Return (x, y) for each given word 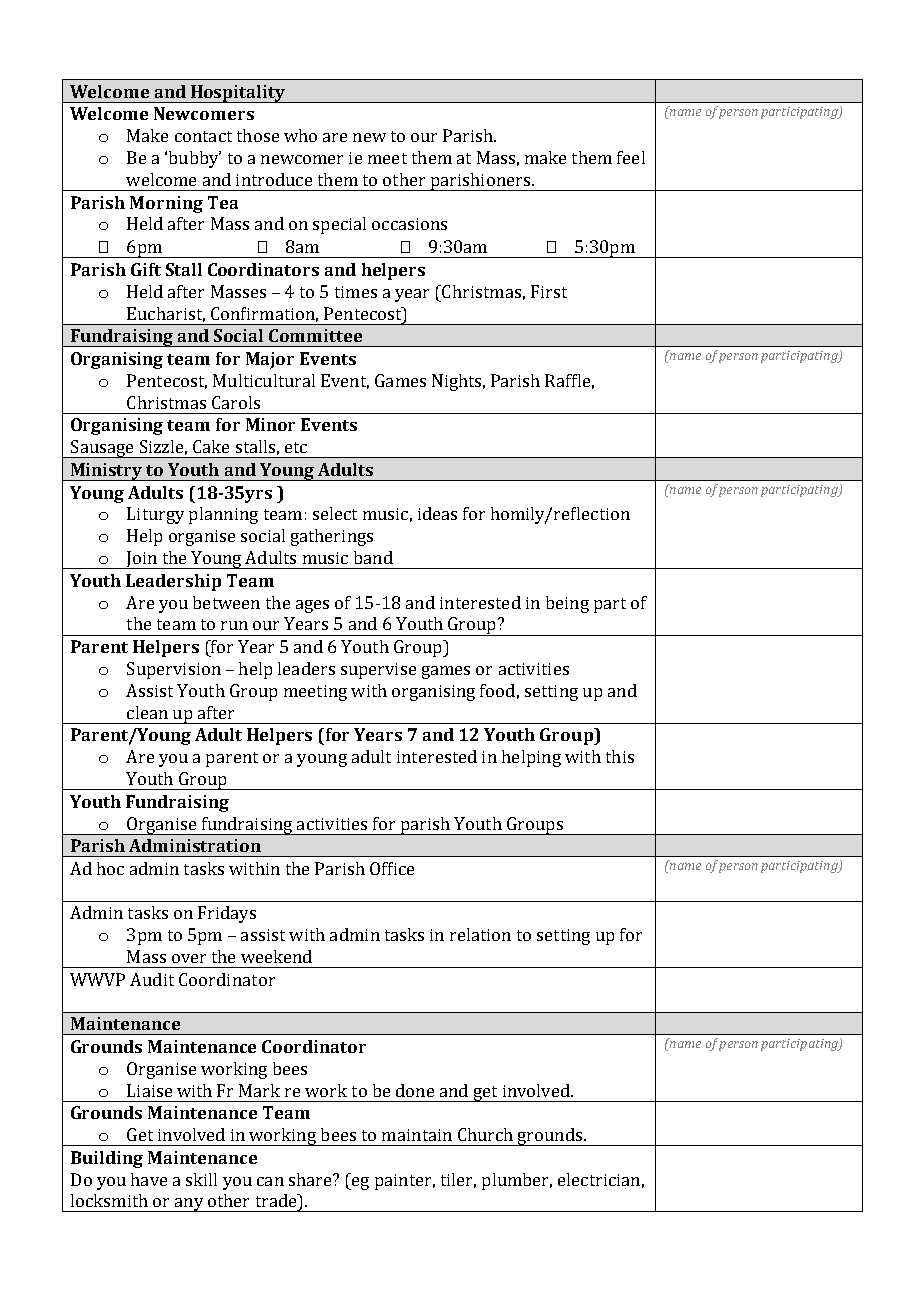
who (300, 135)
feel (631, 157)
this (620, 756)
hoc (110, 868)
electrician (599, 1179)
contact (203, 136)
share (311, 1179)
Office (392, 868)
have (149, 1179)
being (567, 604)
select (335, 513)
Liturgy (155, 515)
